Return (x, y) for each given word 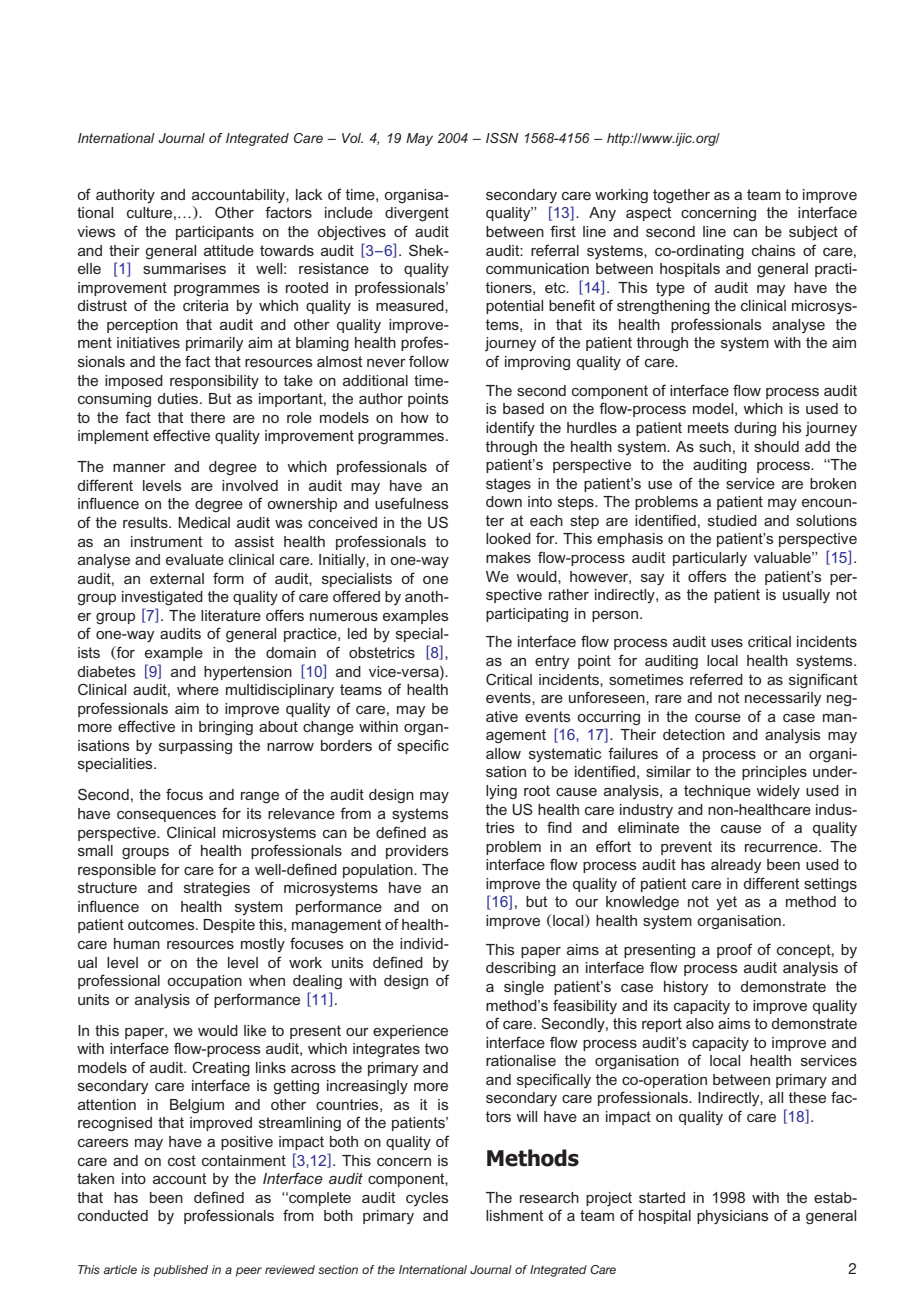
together (681, 196)
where (198, 689)
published (181, 1271)
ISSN (502, 138)
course (718, 718)
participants (215, 233)
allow (503, 753)
